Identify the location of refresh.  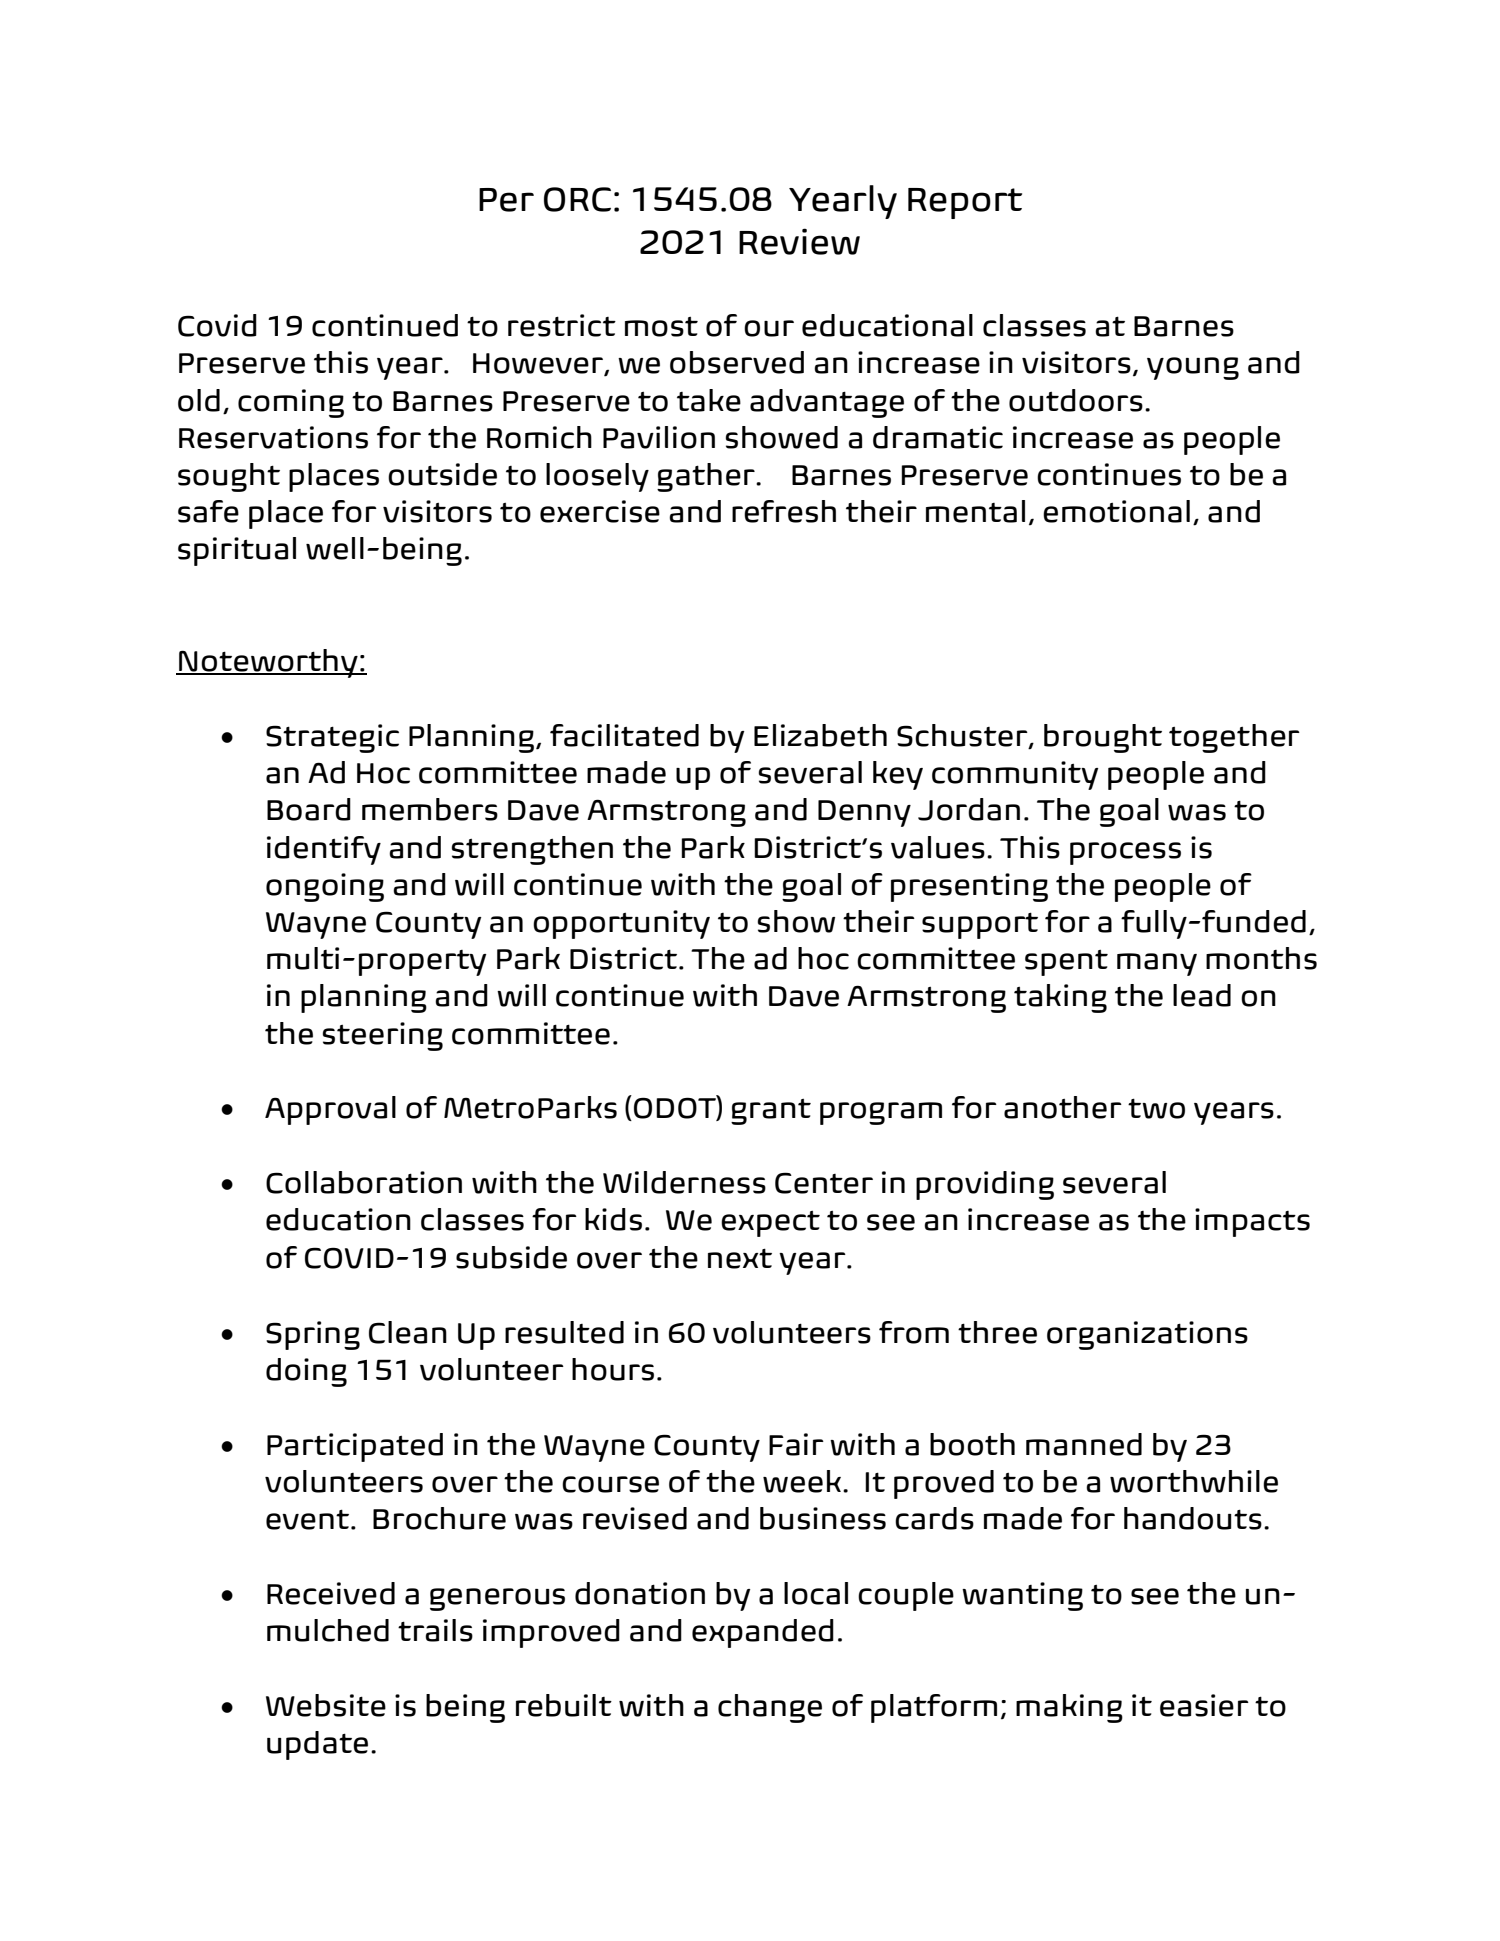
(784, 511).
